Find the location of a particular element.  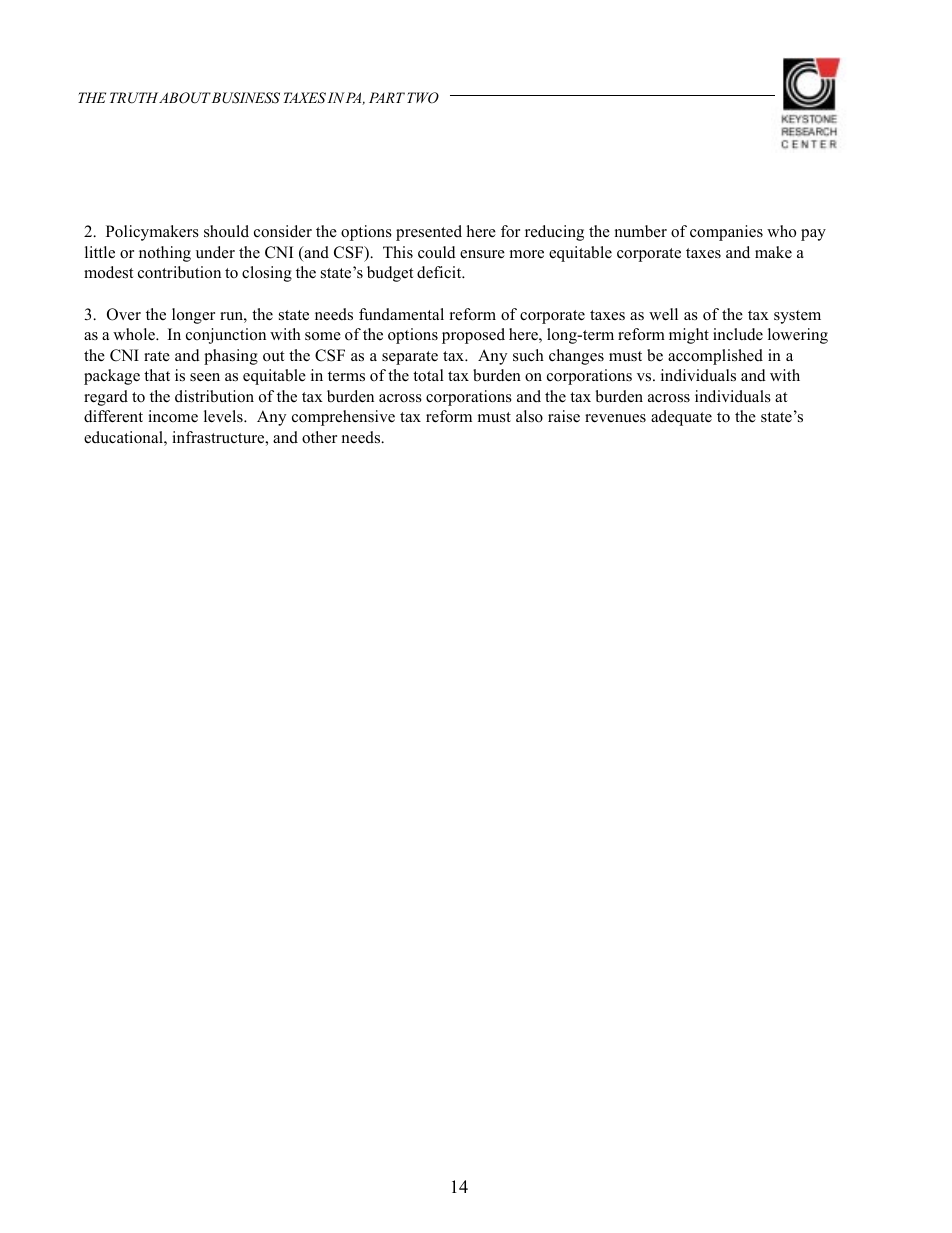

contribution is located at coordinates (179, 272).
